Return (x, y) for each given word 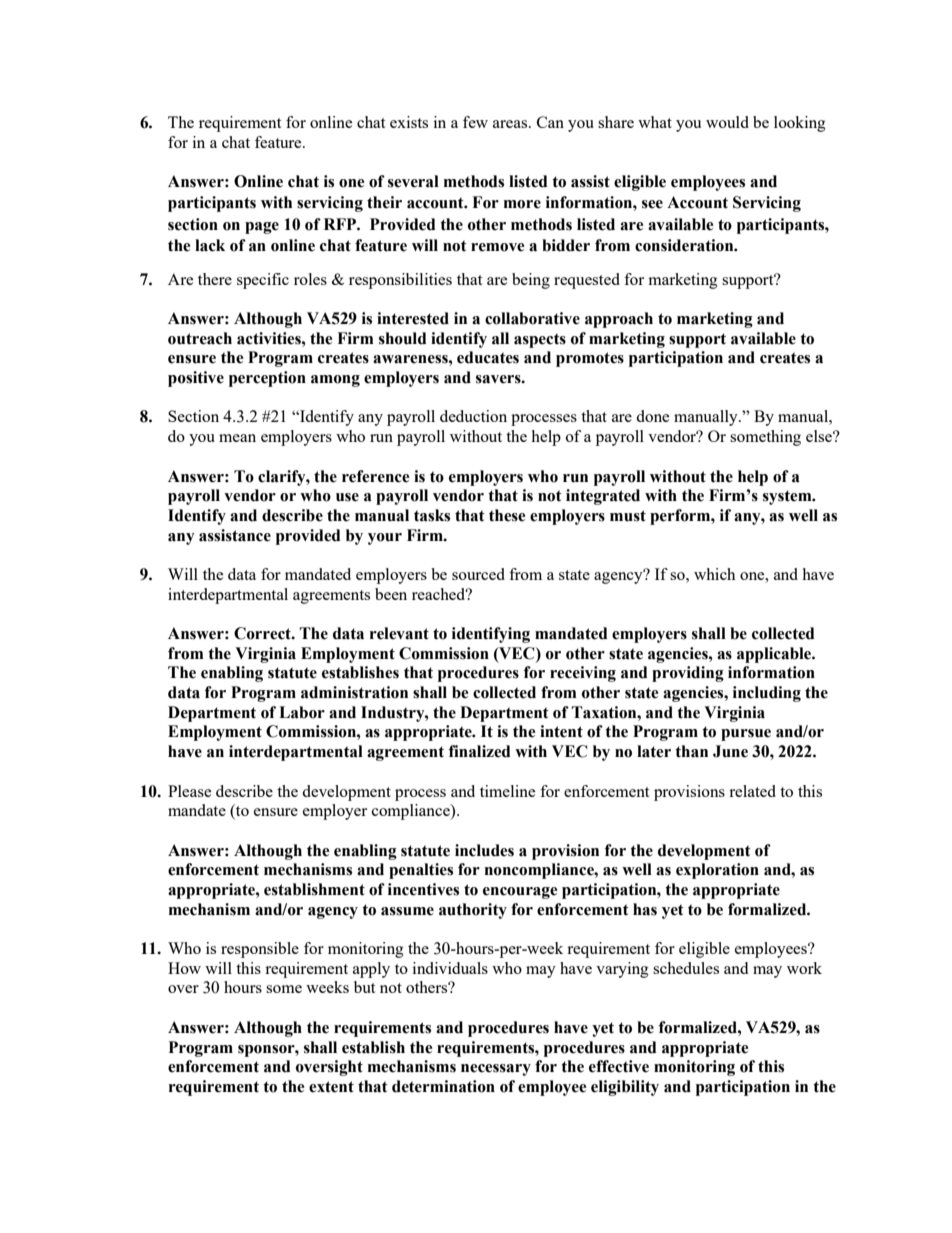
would (727, 122)
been (391, 594)
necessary (496, 1070)
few (475, 122)
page (262, 228)
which (714, 574)
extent (331, 1087)
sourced (478, 574)
